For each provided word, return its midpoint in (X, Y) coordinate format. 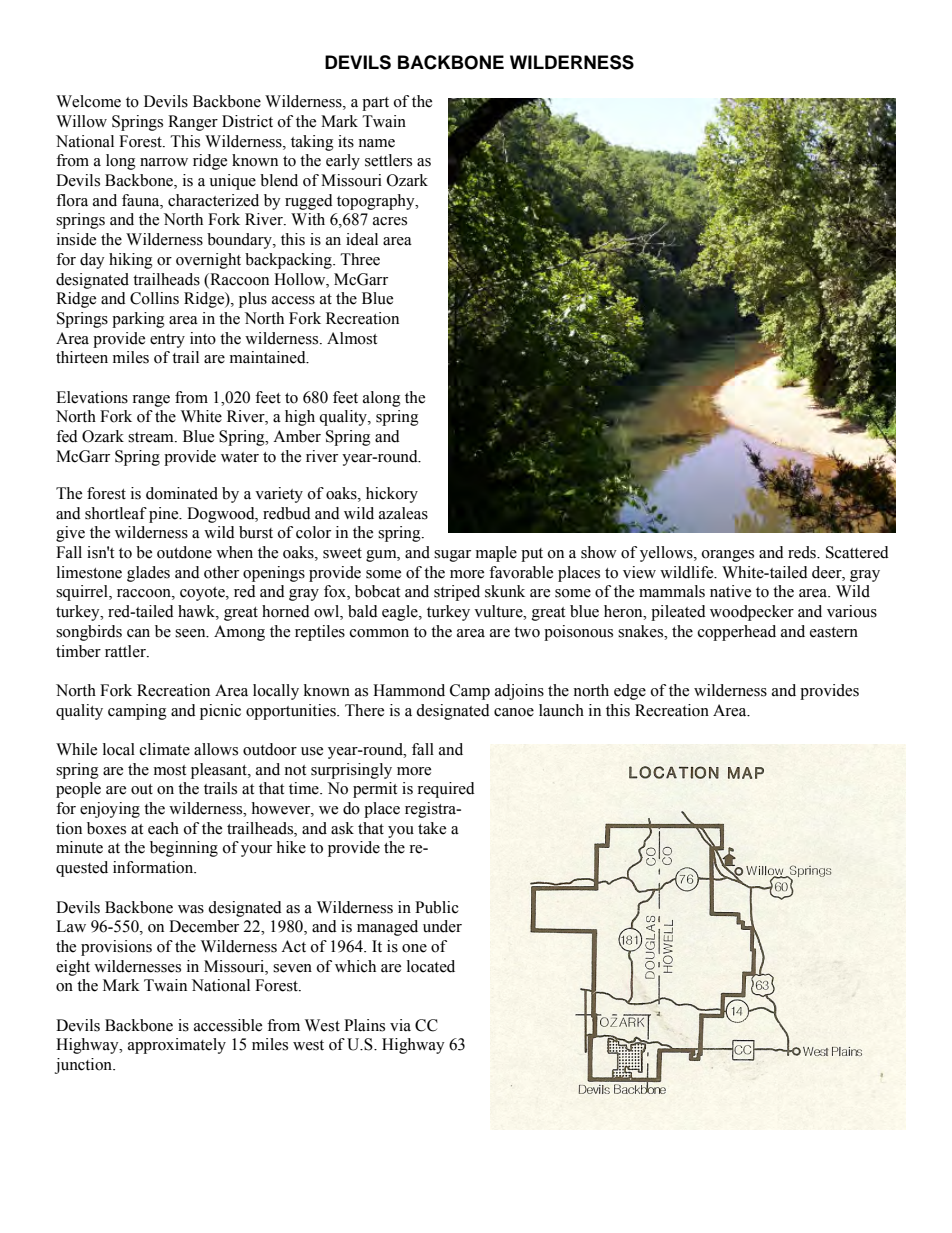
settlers (388, 160)
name (376, 143)
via (400, 1025)
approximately (177, 1046)
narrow (164, 162)
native (730, 591)
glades (148, 574)
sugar (452, 556)
